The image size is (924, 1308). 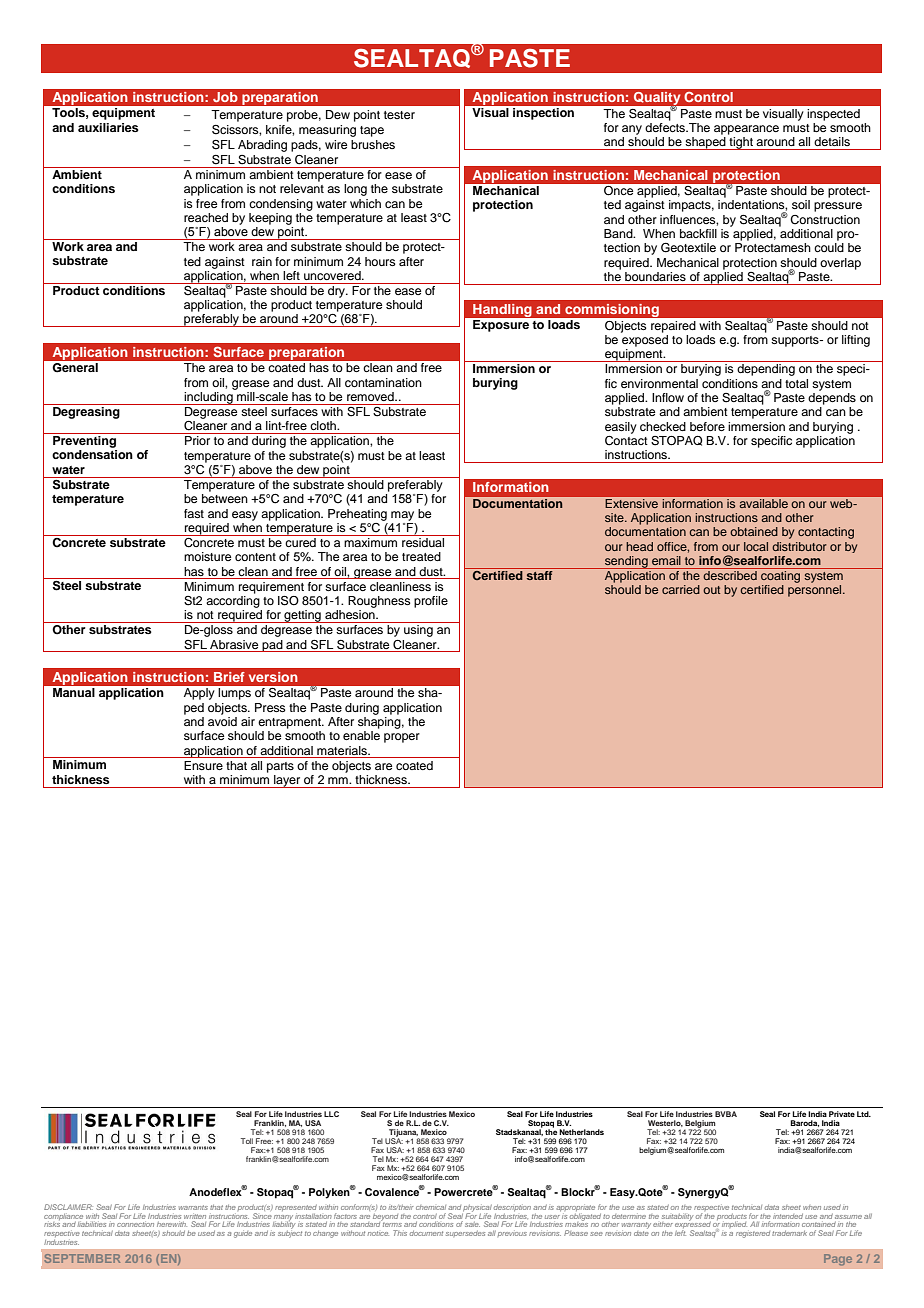 I want to click on Ltd, so click(x=864, y=1114).
